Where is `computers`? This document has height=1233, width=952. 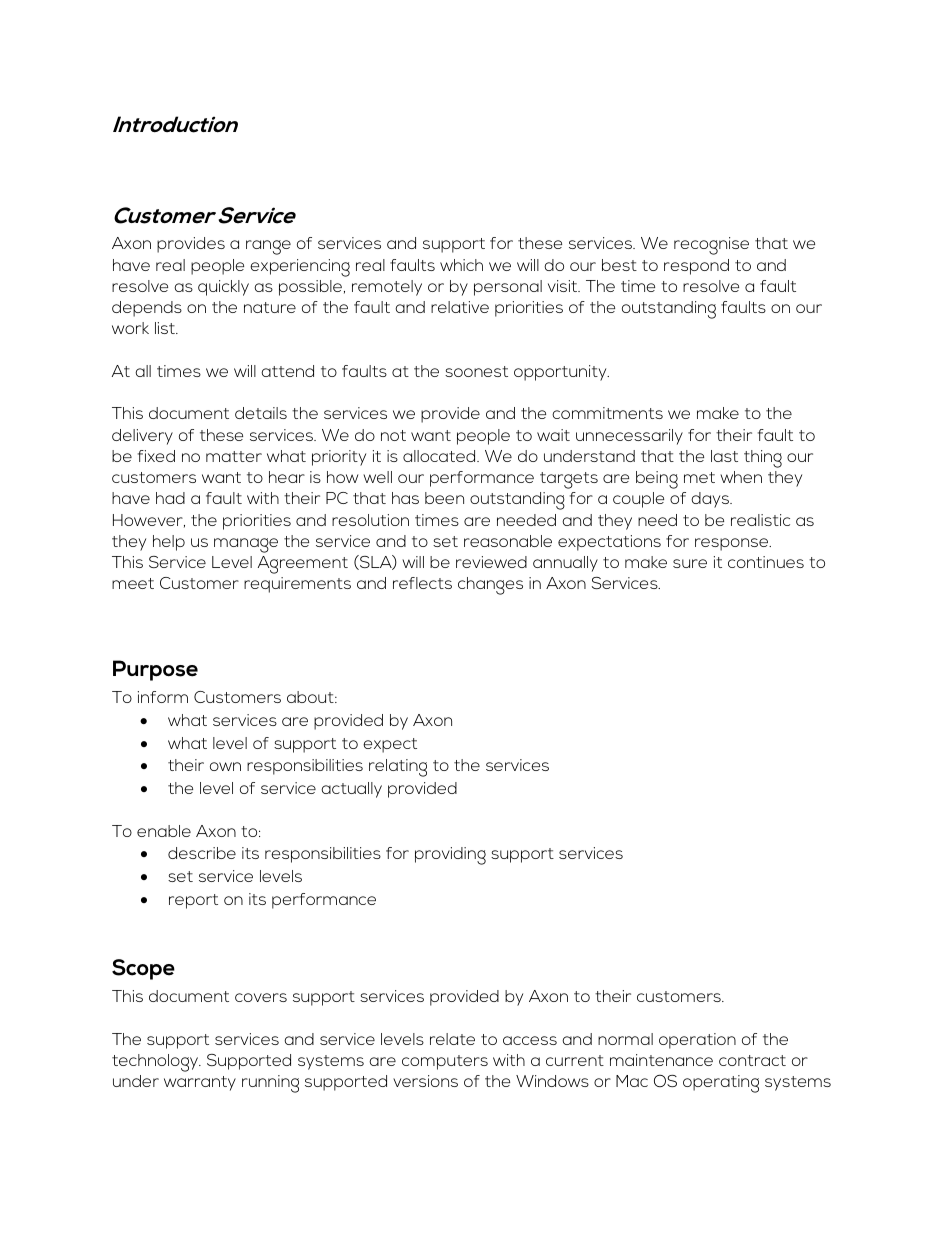 computers is located at coordinates (445, 1062).
